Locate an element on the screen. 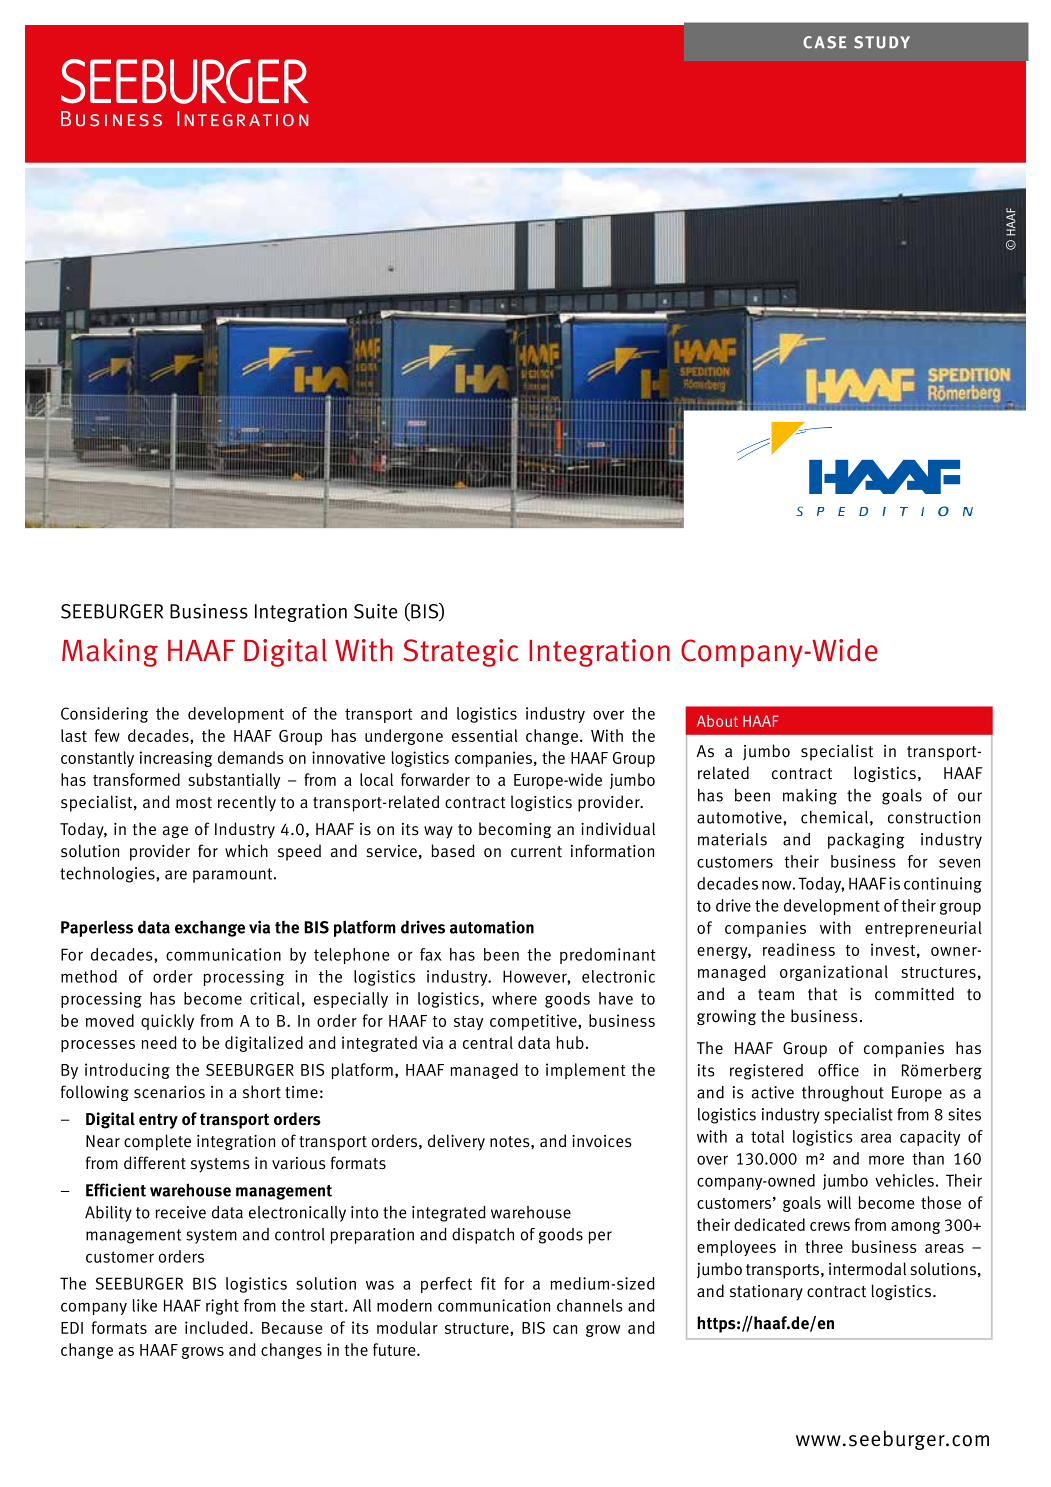  that is located at coordinates (823, 994).
